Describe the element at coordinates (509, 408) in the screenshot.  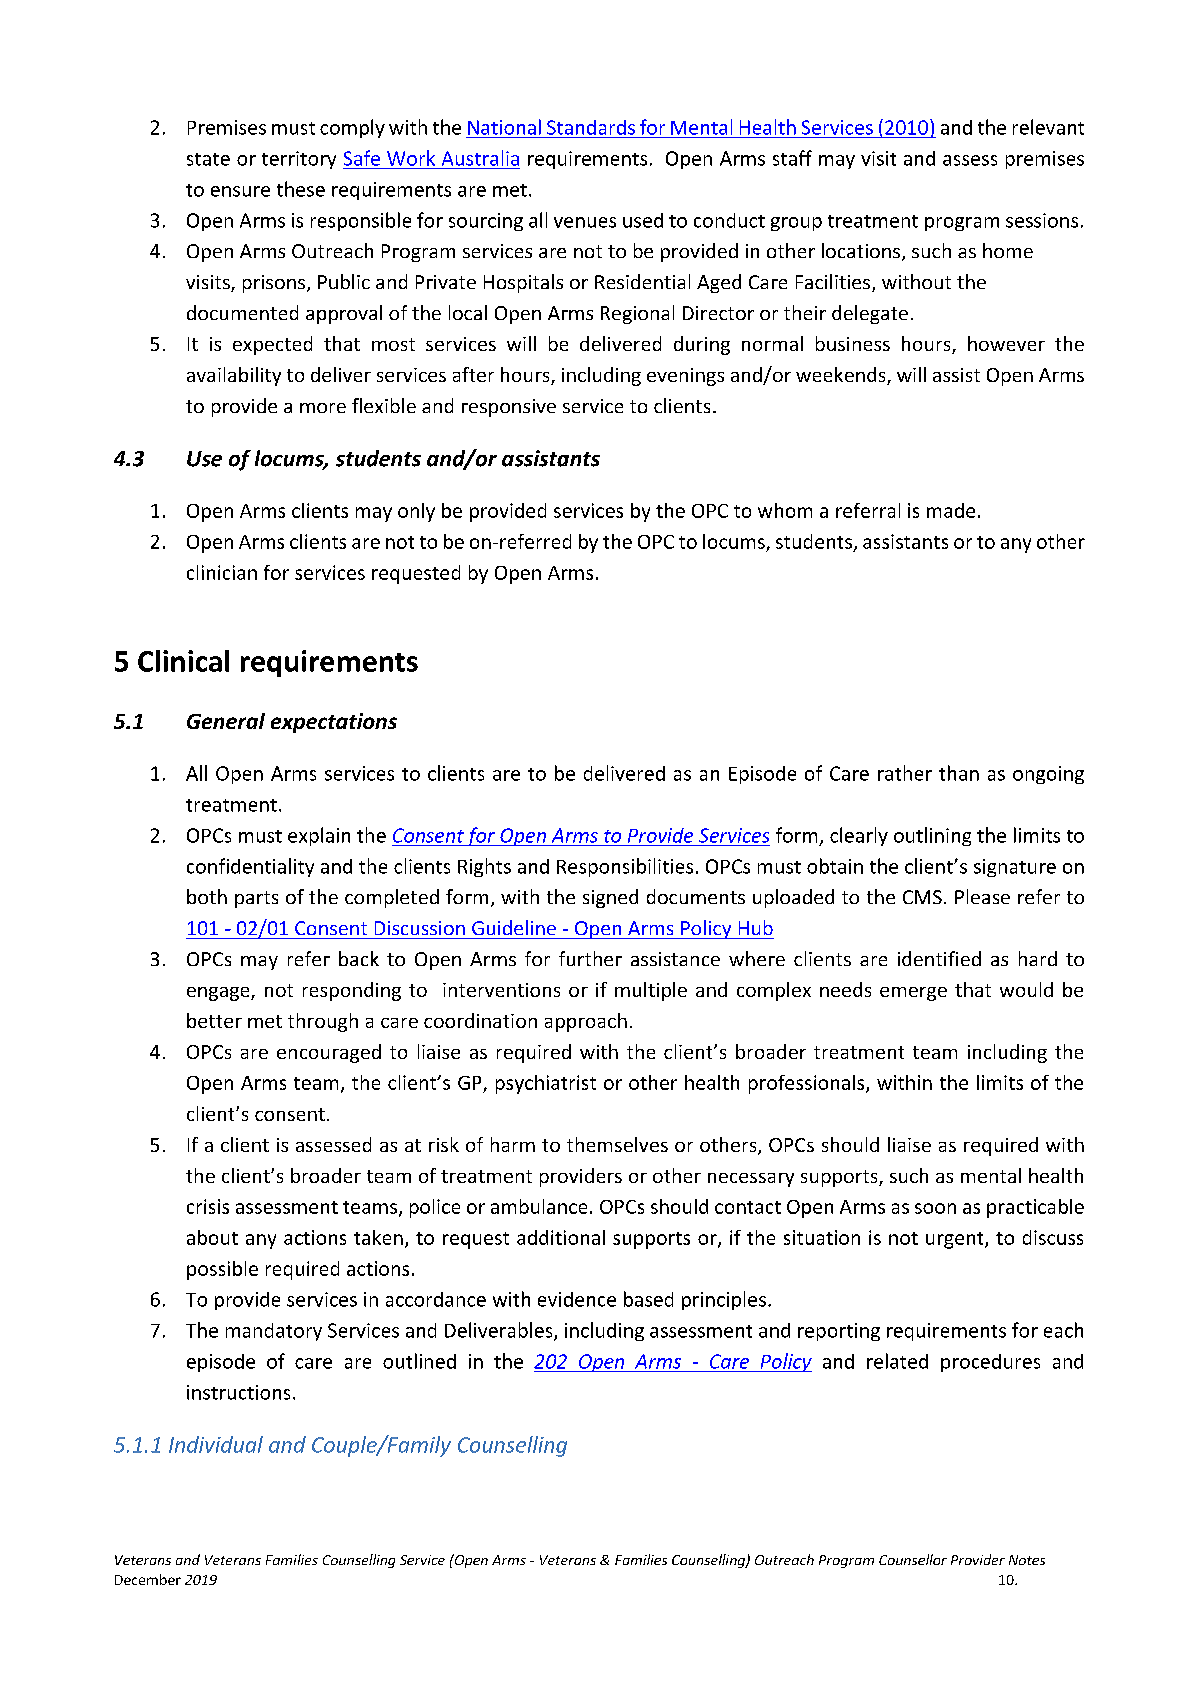
I see `responsive` at that location.
